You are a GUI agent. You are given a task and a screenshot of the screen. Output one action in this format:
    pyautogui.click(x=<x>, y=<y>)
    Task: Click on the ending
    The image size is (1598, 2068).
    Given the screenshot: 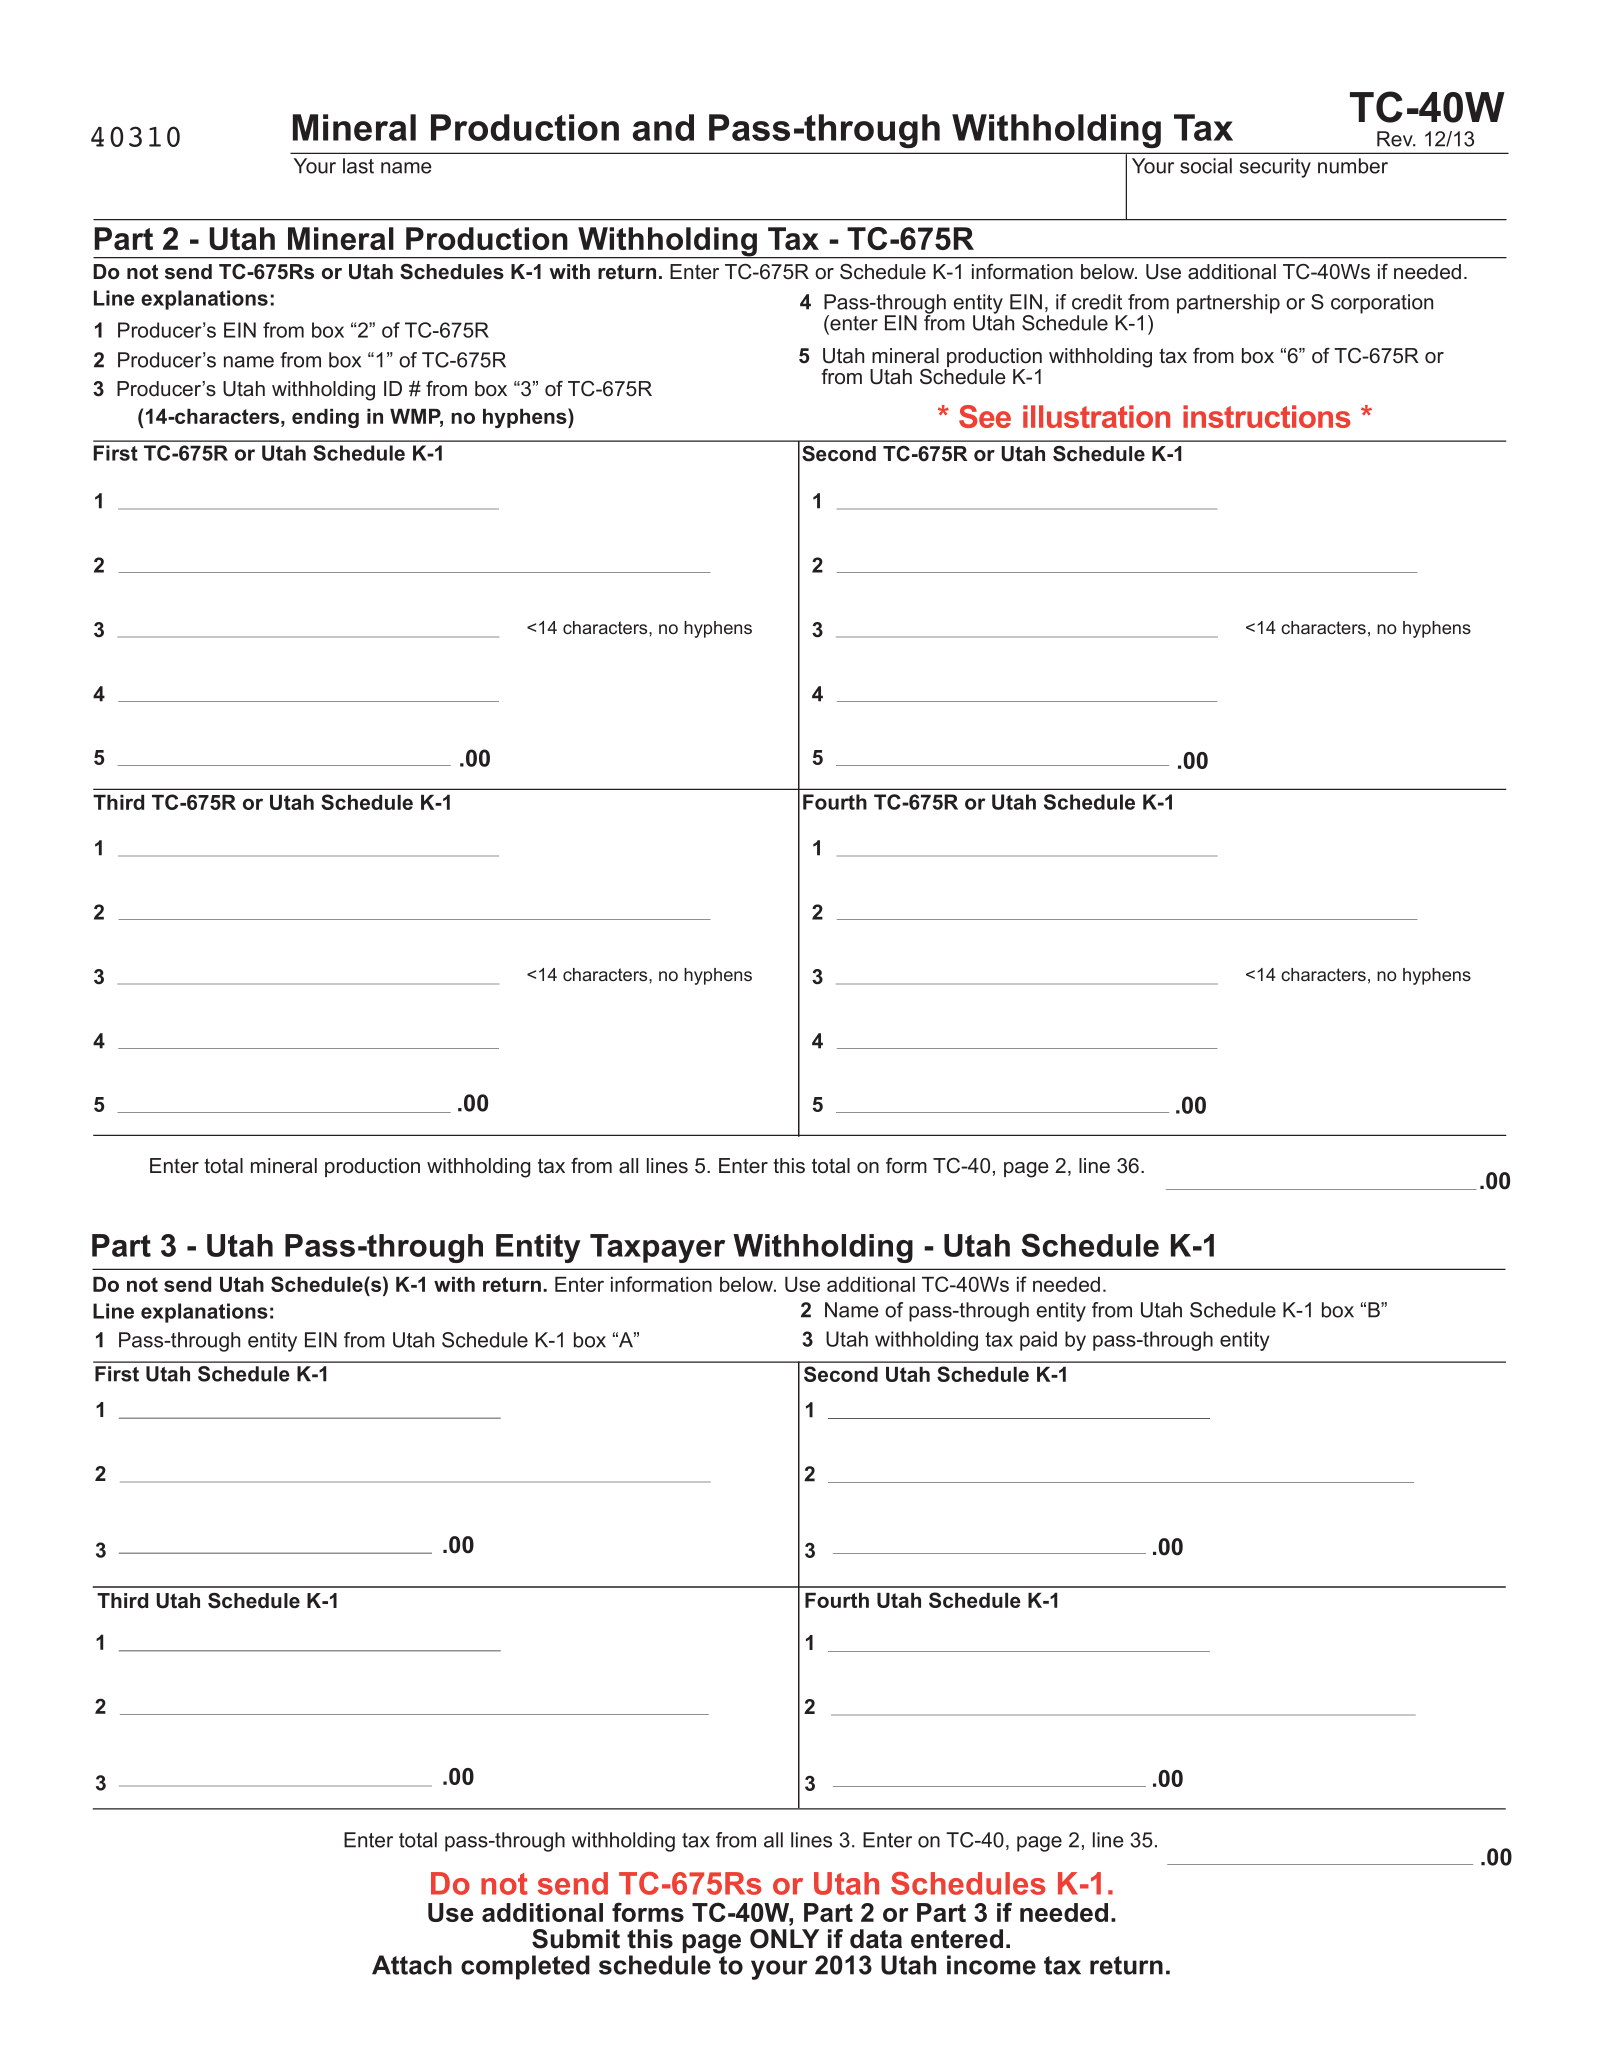 What is the action you would take?
    pyautogui.click(x=325, y=418)
